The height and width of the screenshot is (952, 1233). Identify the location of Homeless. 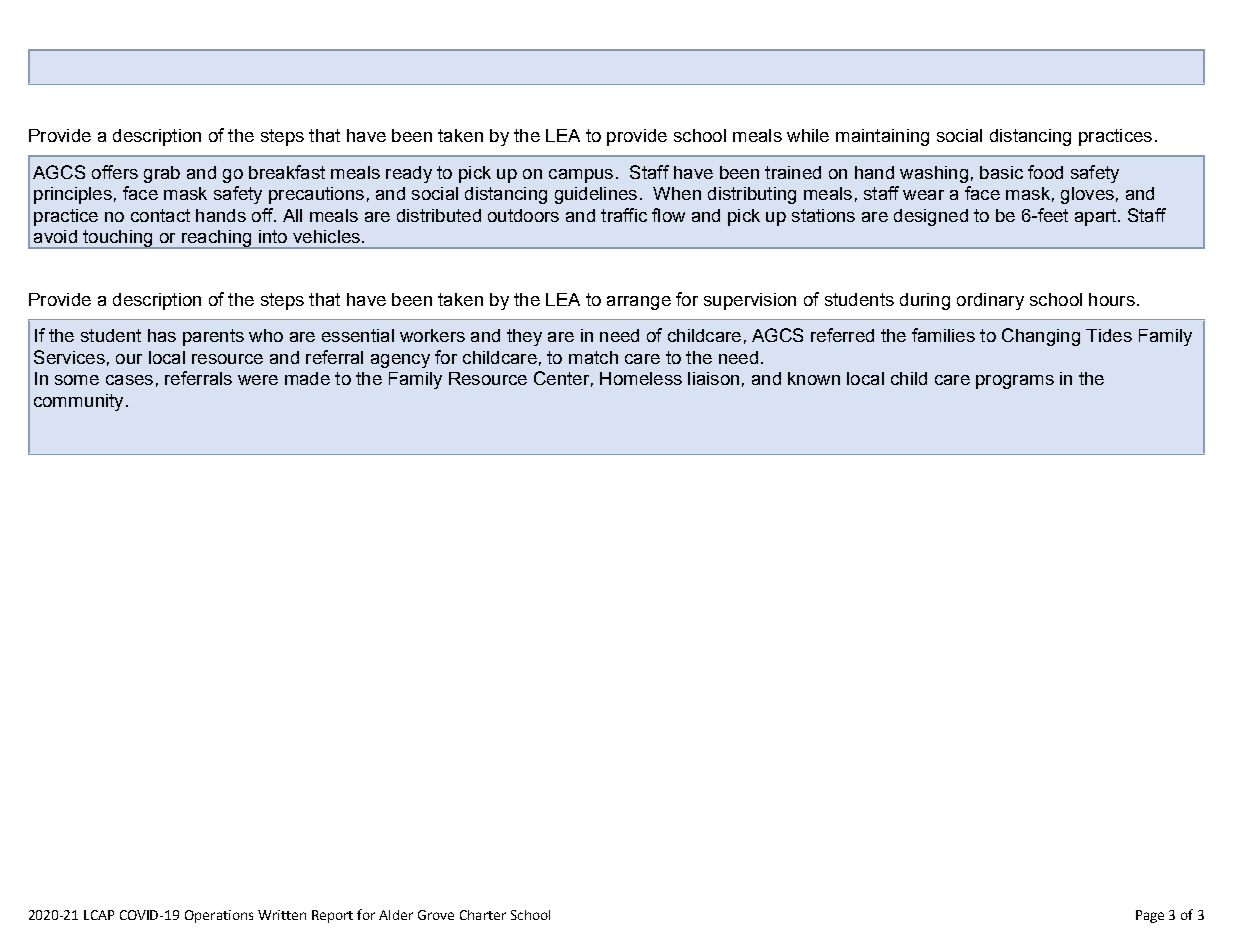
(641, 378).
